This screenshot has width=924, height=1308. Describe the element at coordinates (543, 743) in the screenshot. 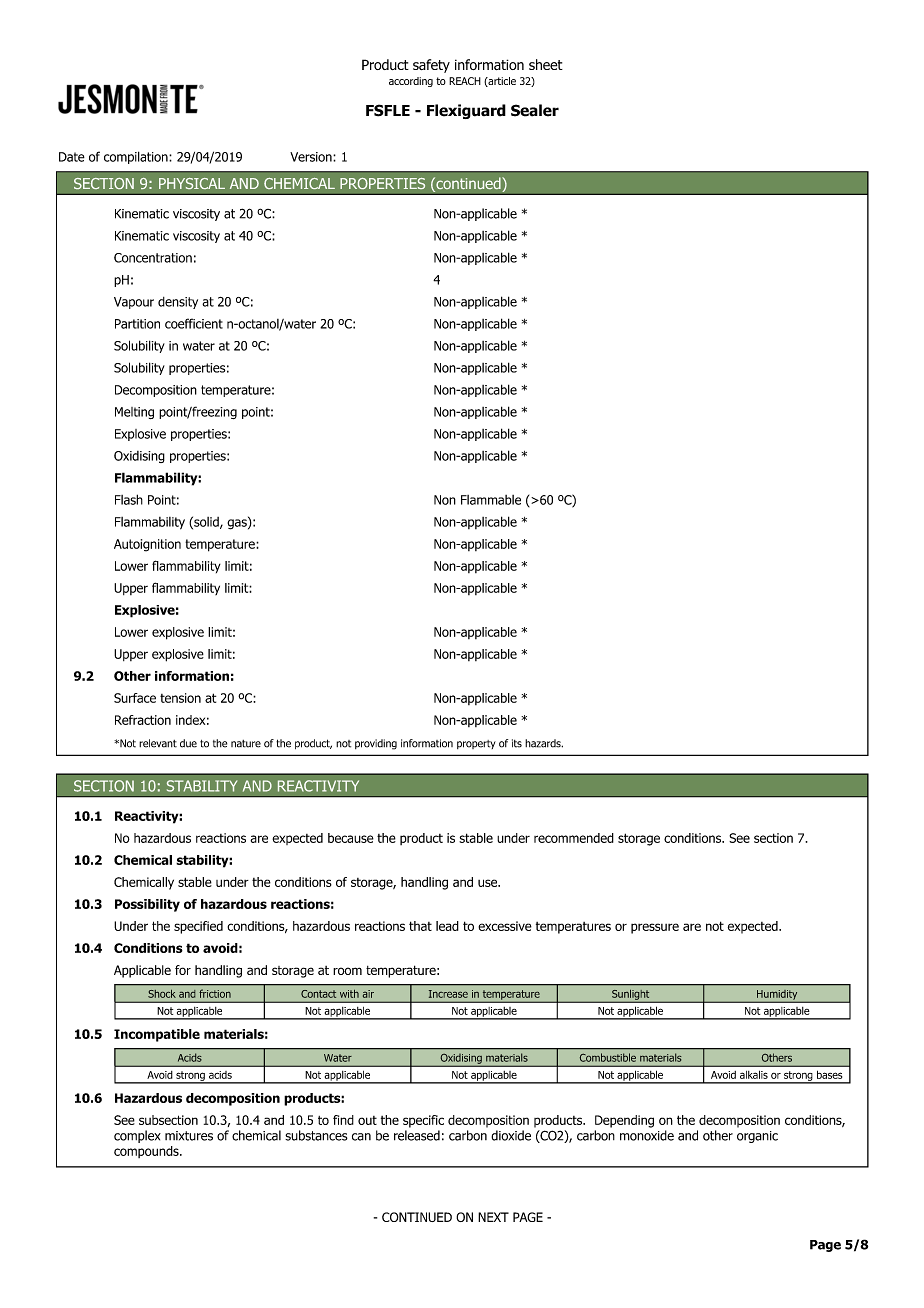

I see `hazards` at that location.
